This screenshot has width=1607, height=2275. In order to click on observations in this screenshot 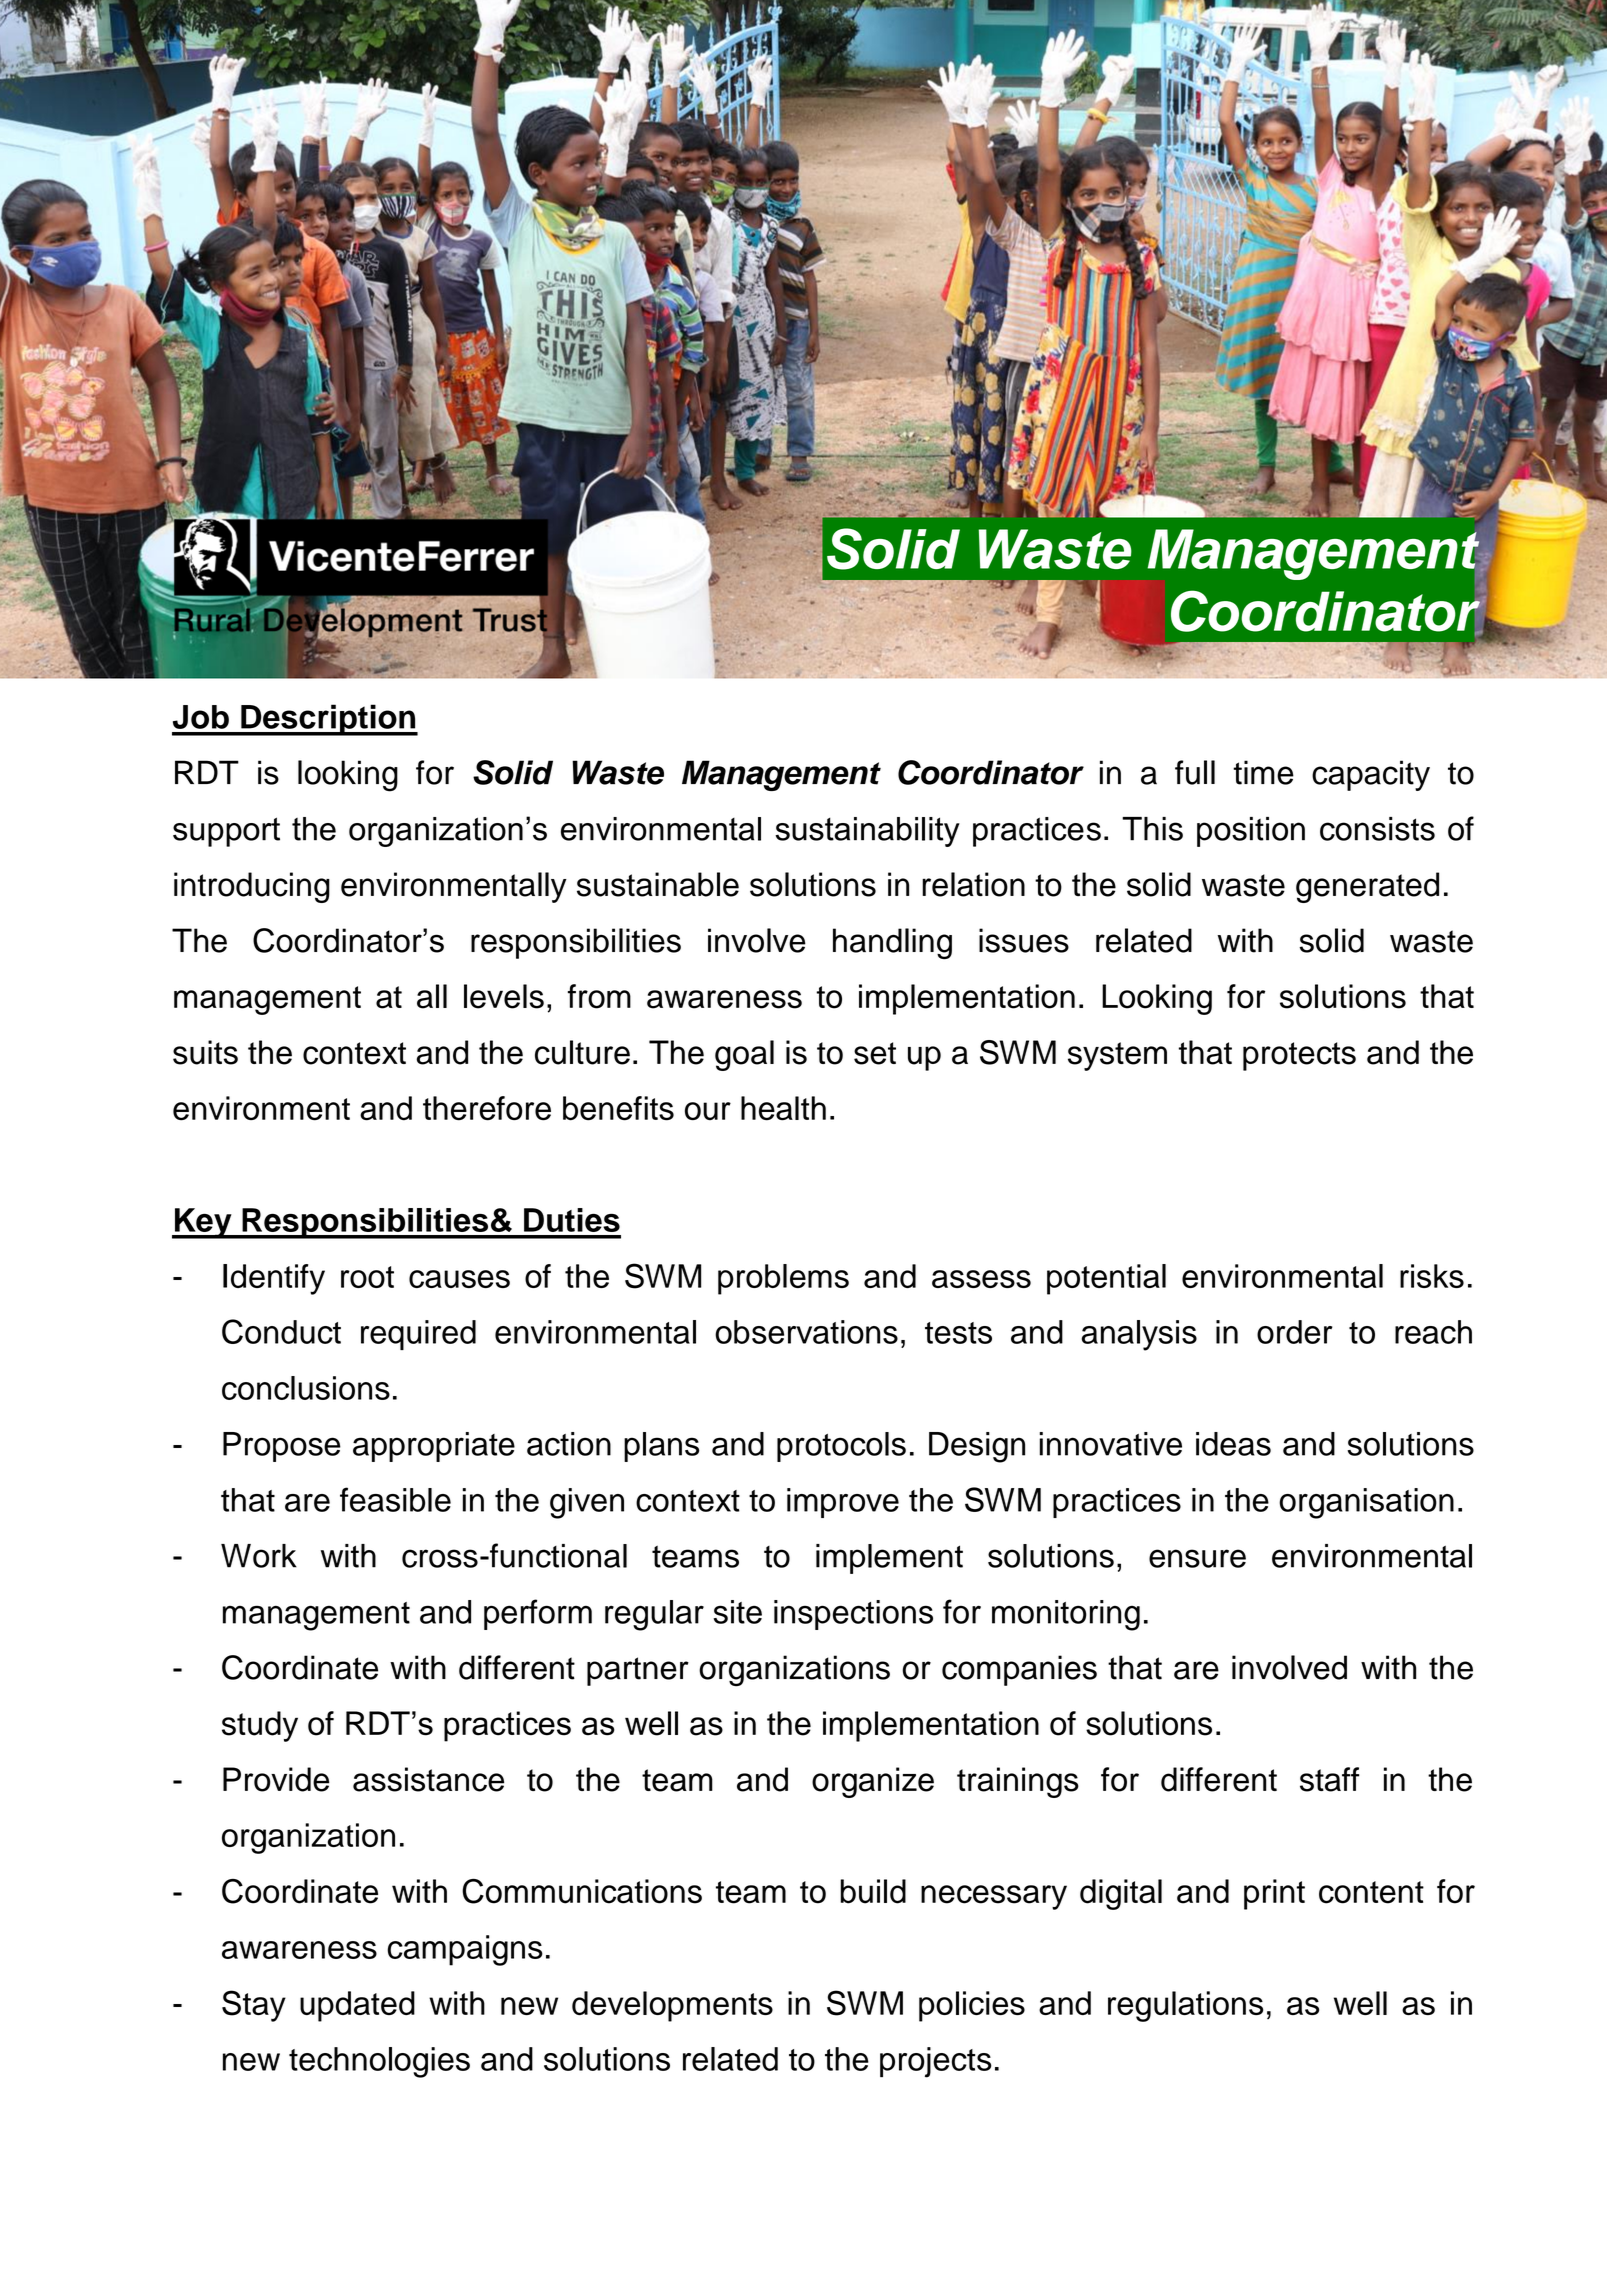, I will do `click(806, 1332)`.
